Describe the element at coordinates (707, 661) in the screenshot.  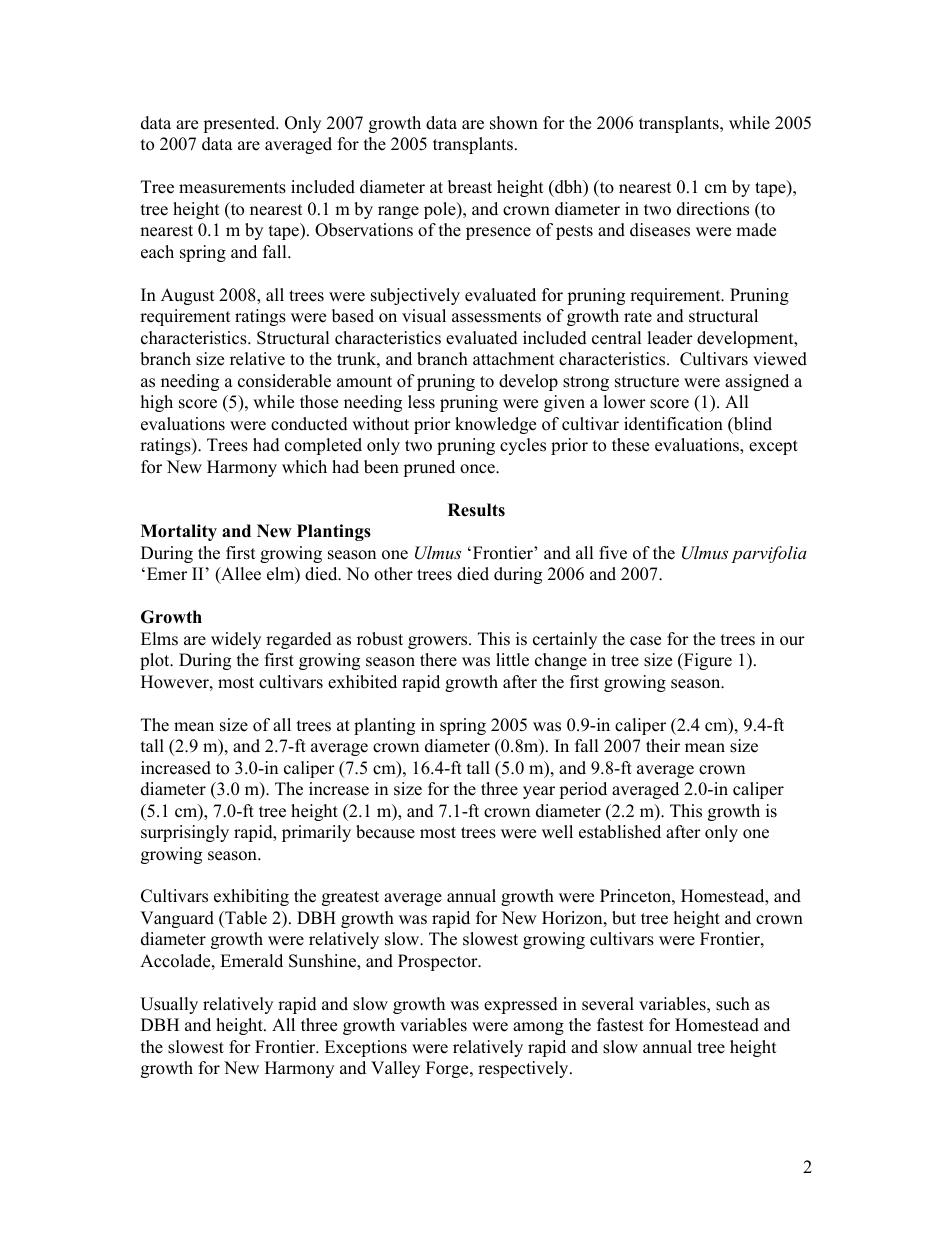
I see `Figure` at that location.
